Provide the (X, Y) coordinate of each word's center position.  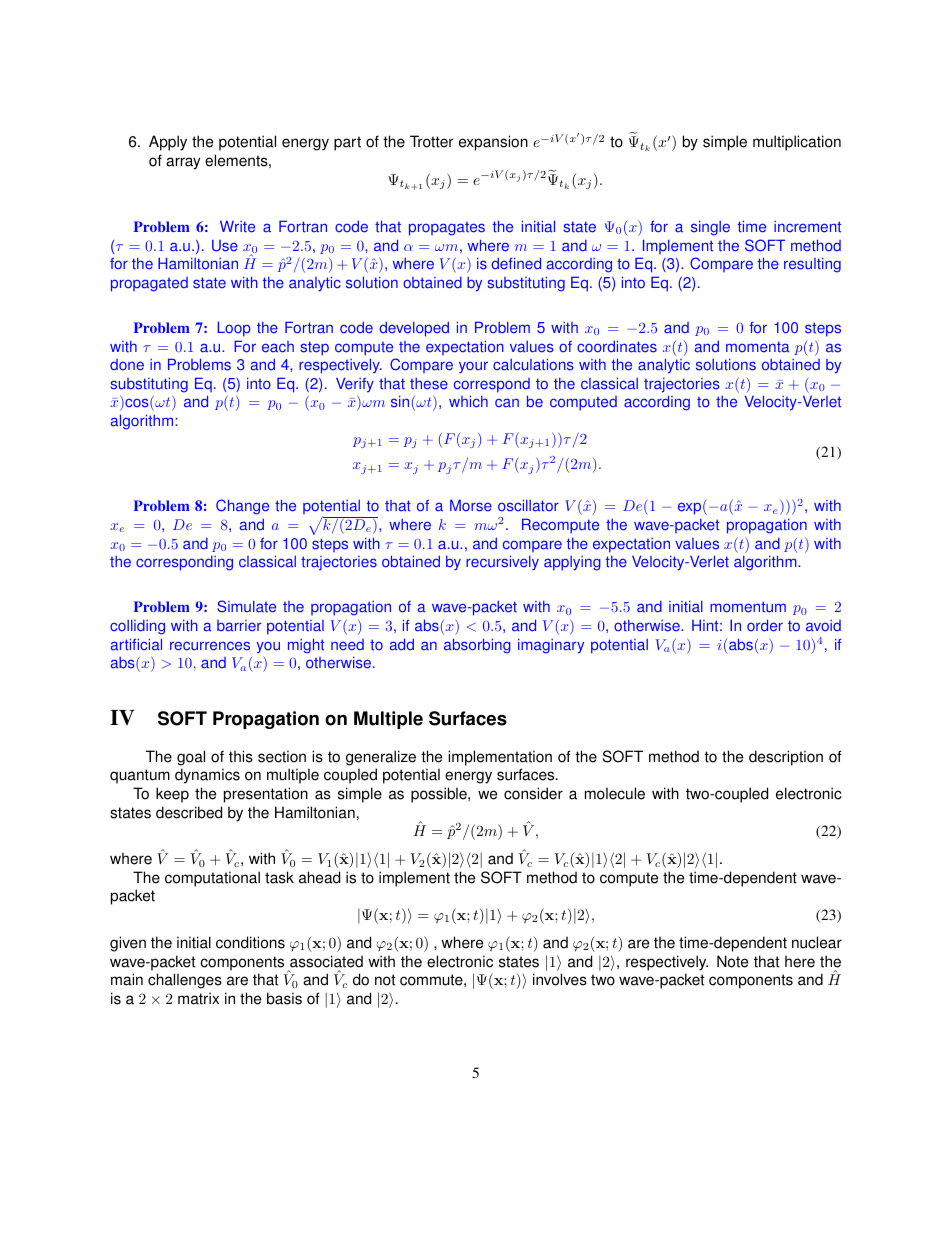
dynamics (207, 776)
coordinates (617, 346)
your (473, 367)
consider (533, 793)
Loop (234, 329)
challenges (185, 981)
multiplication (797, 143)
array (183, 163)
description (786, 758)
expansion (493, 143)
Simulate (246, 606)
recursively (502, 562)
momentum (748, 607)
